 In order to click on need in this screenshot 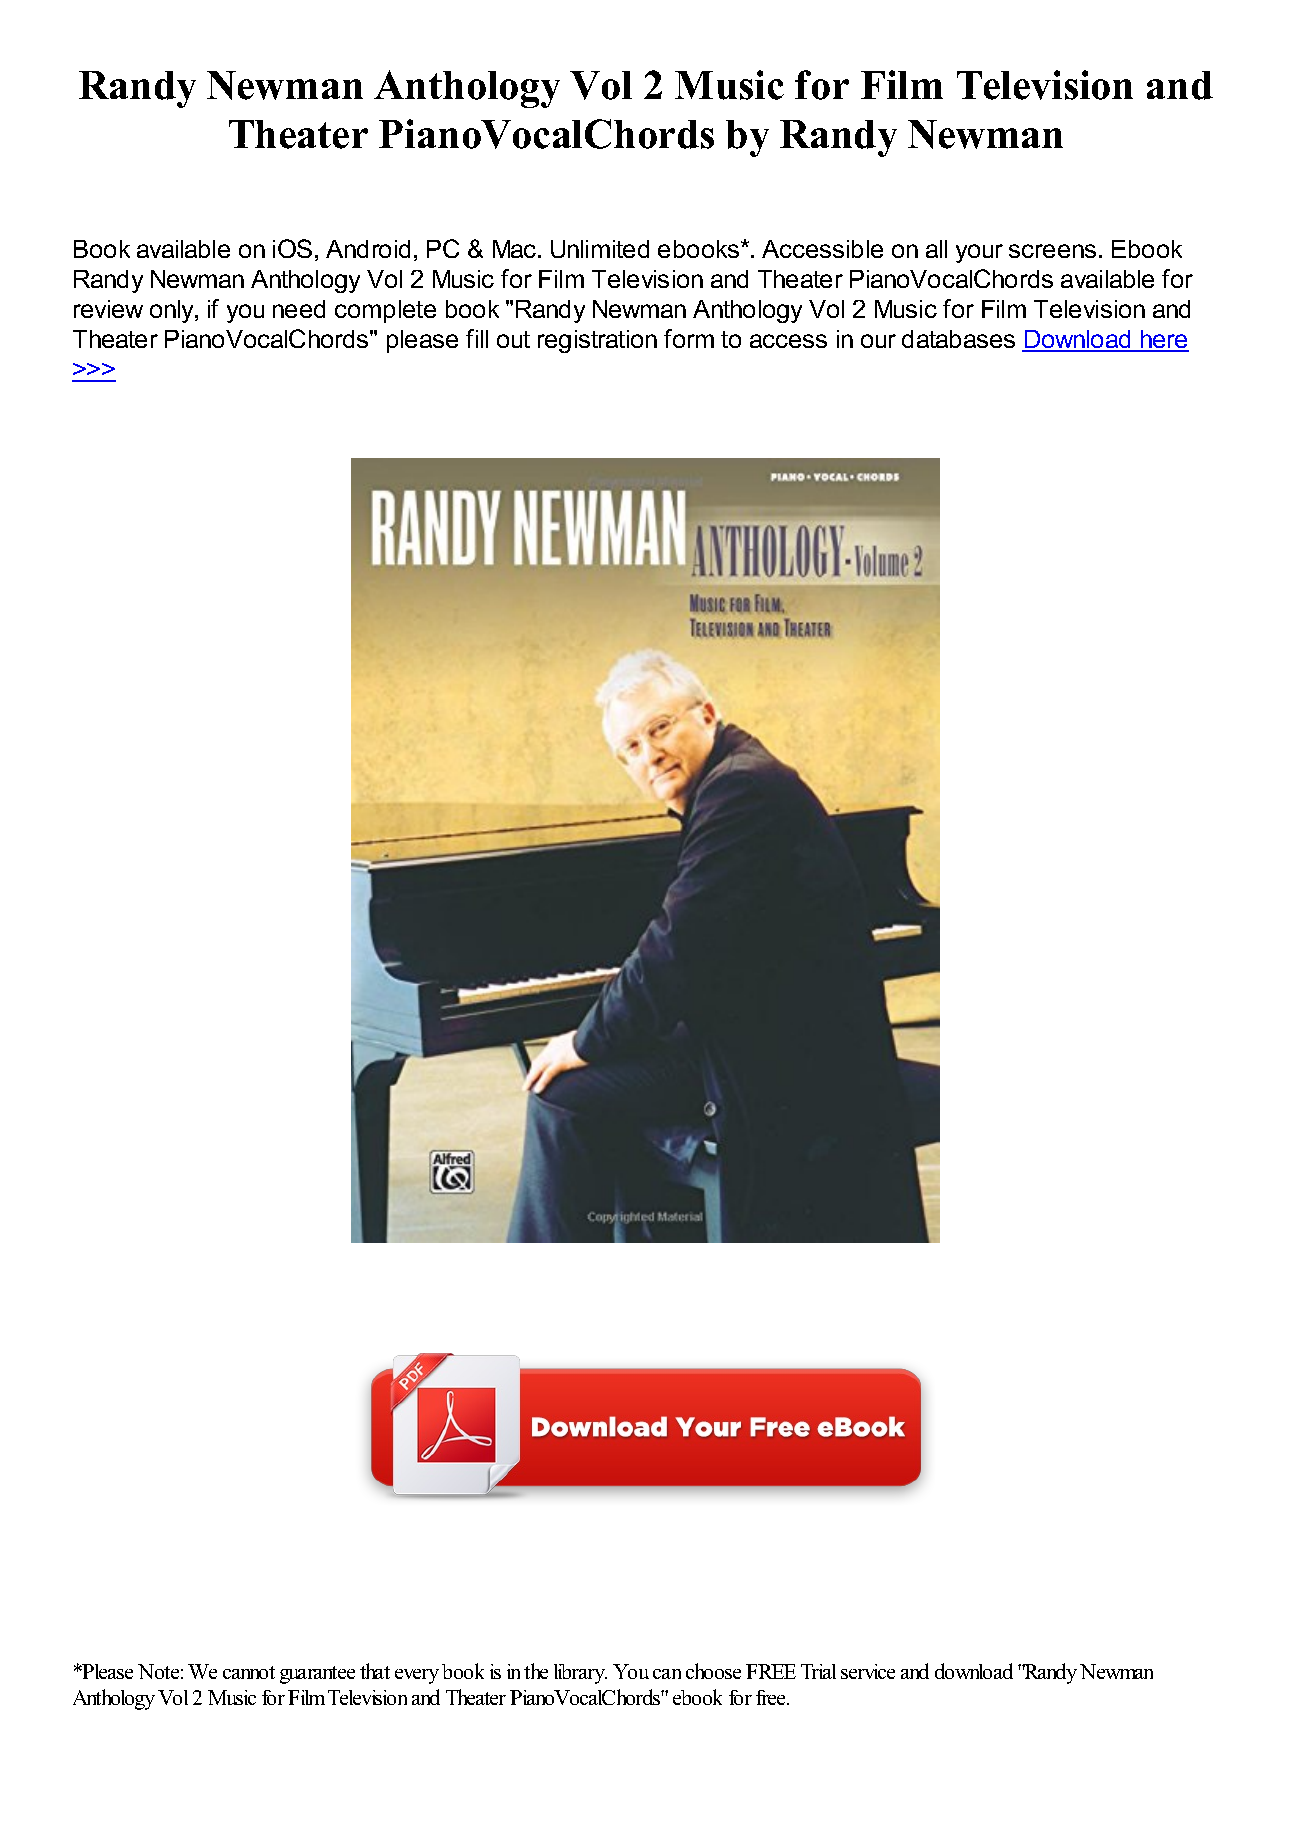, I will do `click(299, 309)`.
